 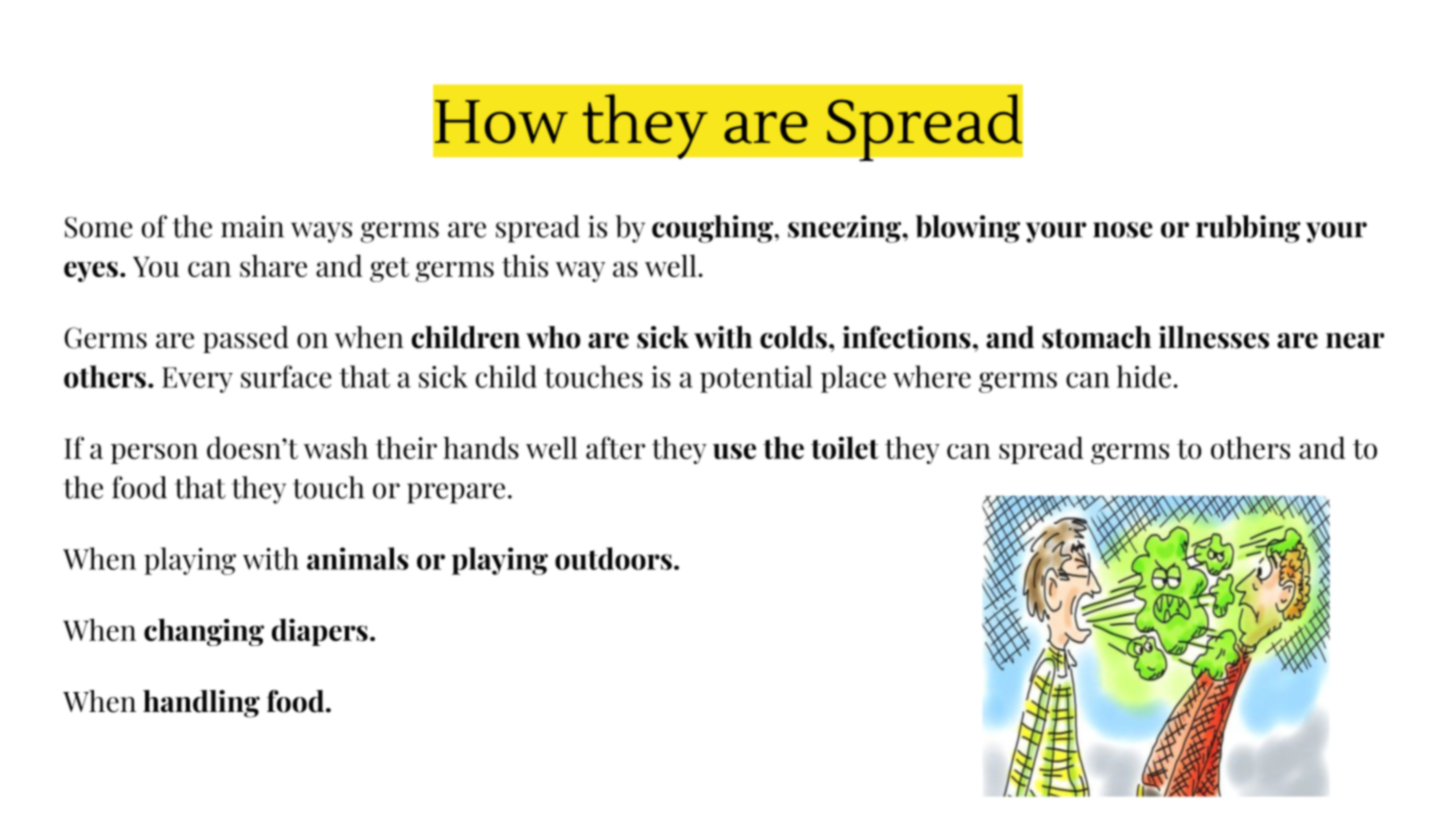 I want to click on rubbing, so click(x=1248, y=229).
